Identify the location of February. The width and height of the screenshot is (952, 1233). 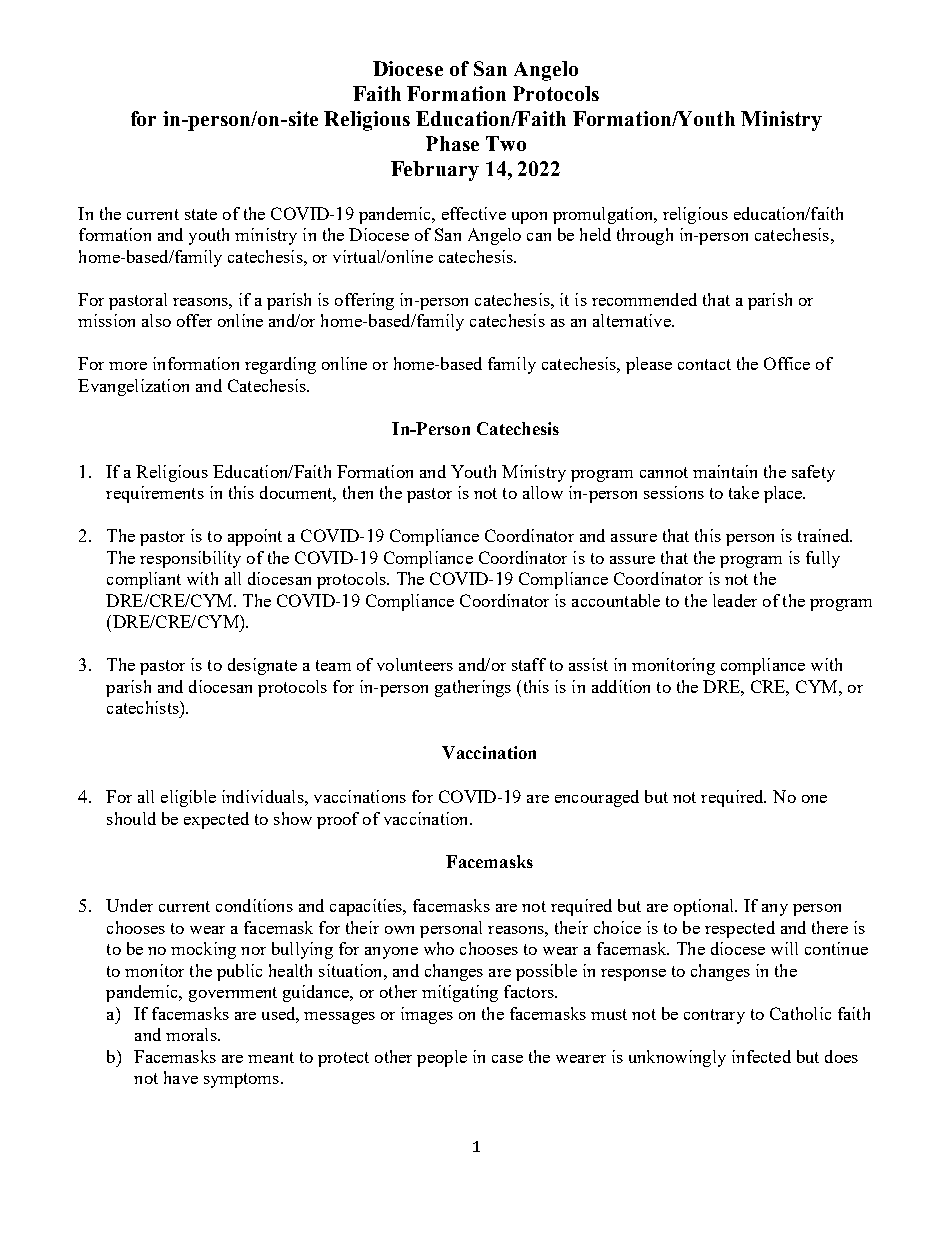
(435, 171).
